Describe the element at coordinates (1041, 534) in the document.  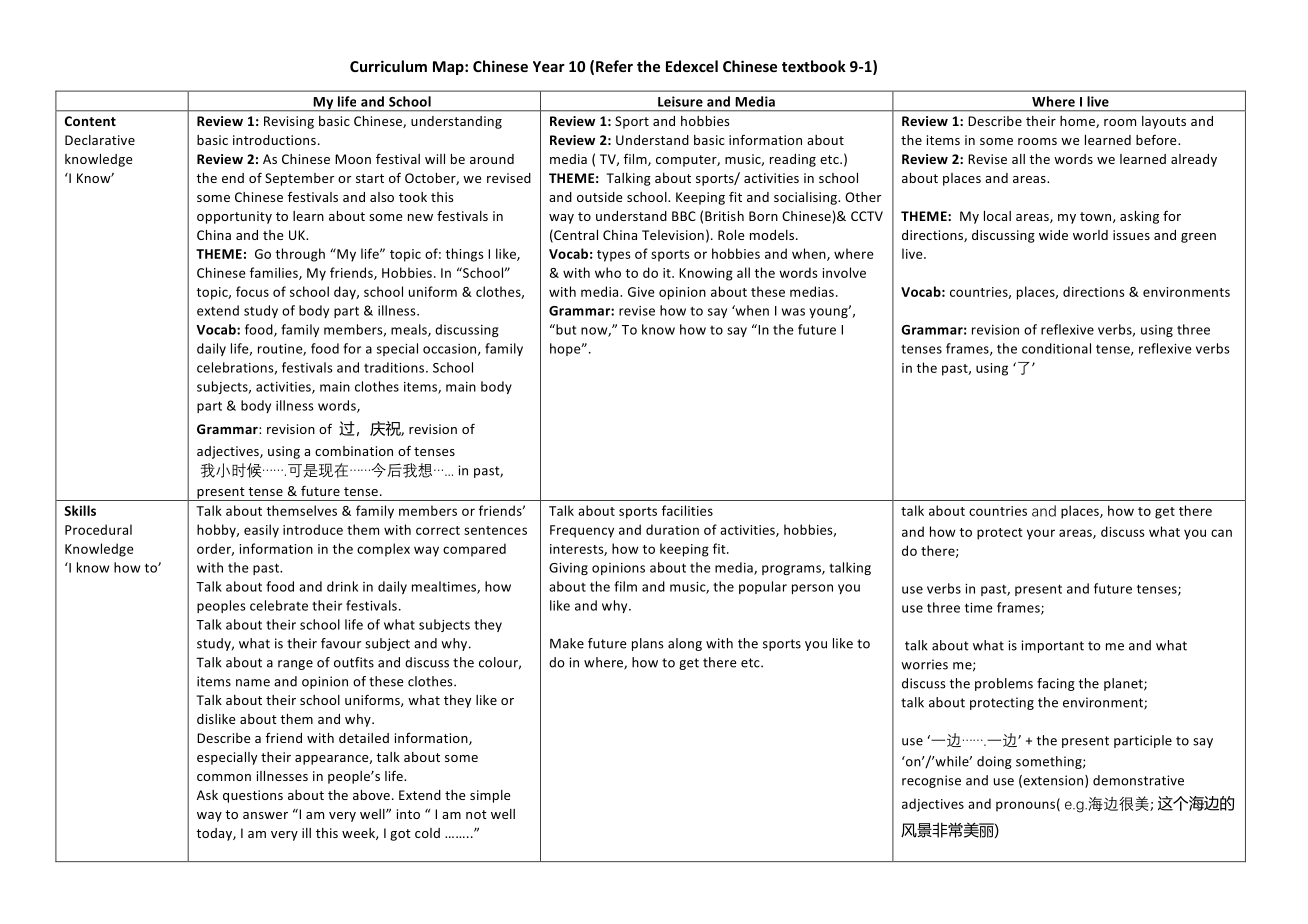
I see `your` at that location.
